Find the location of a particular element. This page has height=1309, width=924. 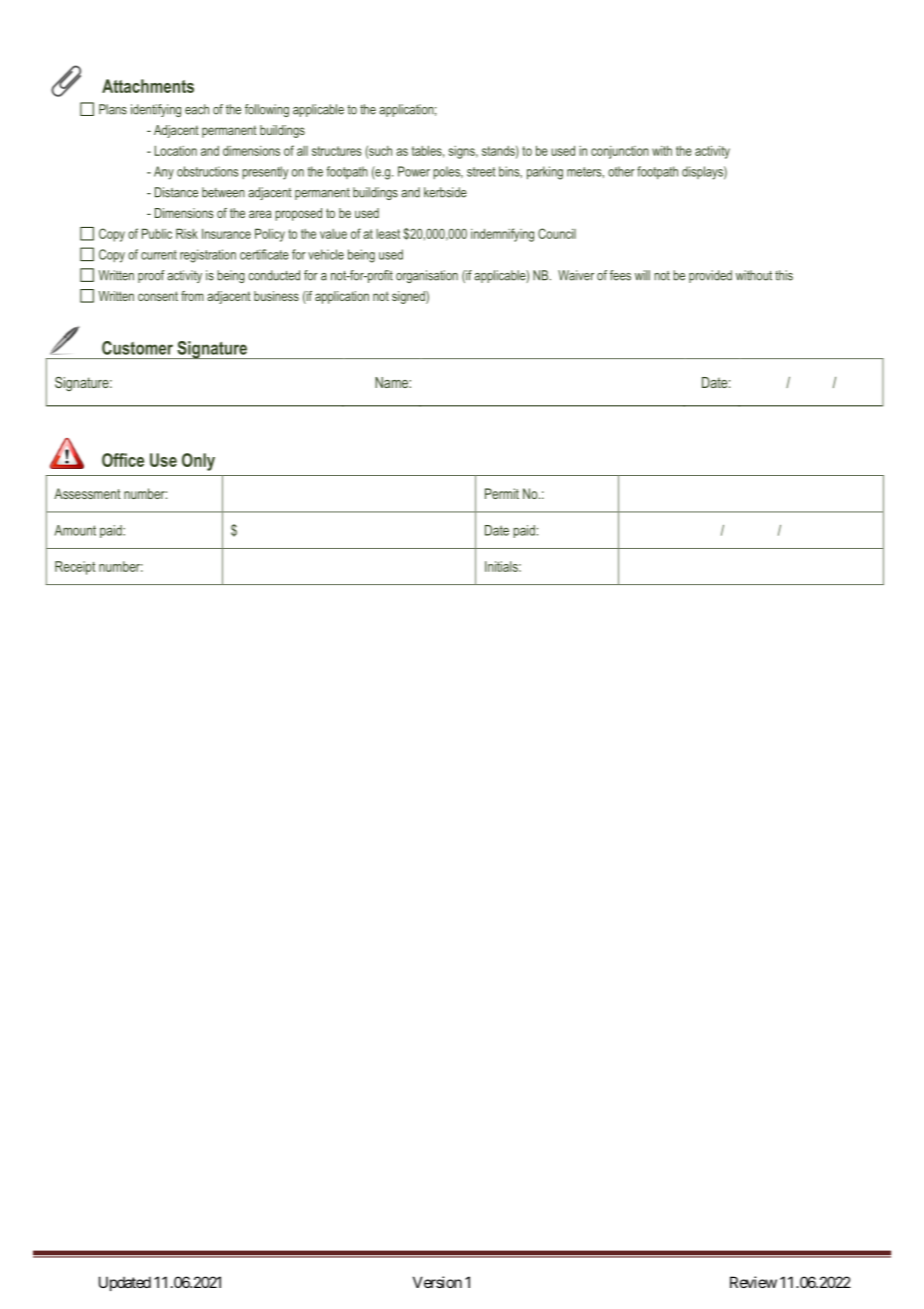

Power is located at coordinates (414, 171).
